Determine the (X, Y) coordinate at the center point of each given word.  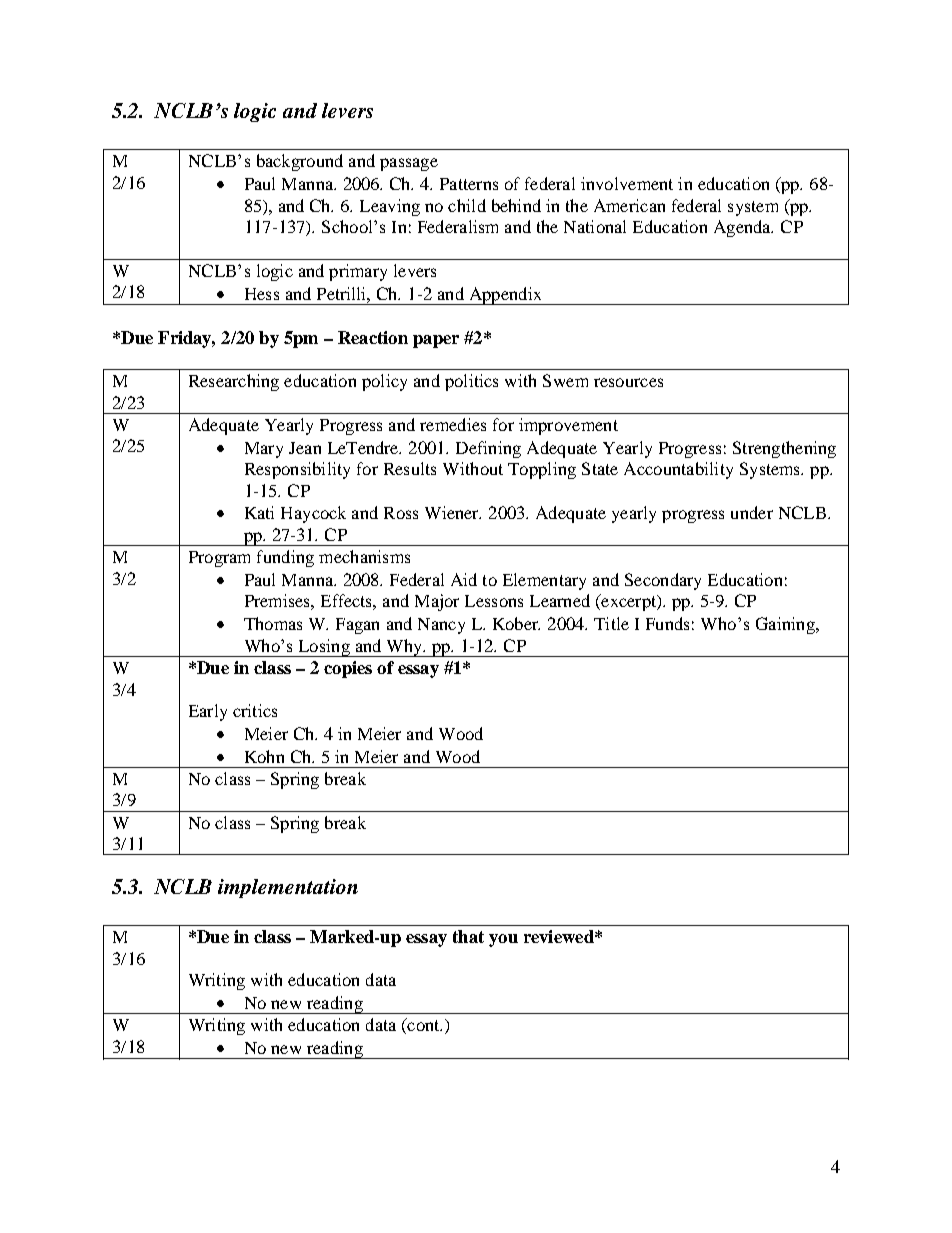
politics (471, 382)
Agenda (743, 228)
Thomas (273, 623)
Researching (234, 382)
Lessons (494, 601)
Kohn (264, 756)
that (468, 936)
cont (423, 1026)
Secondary (663, 581)
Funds (667, 623)
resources (628, 382)
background (300, 162)
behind (516, 205)
